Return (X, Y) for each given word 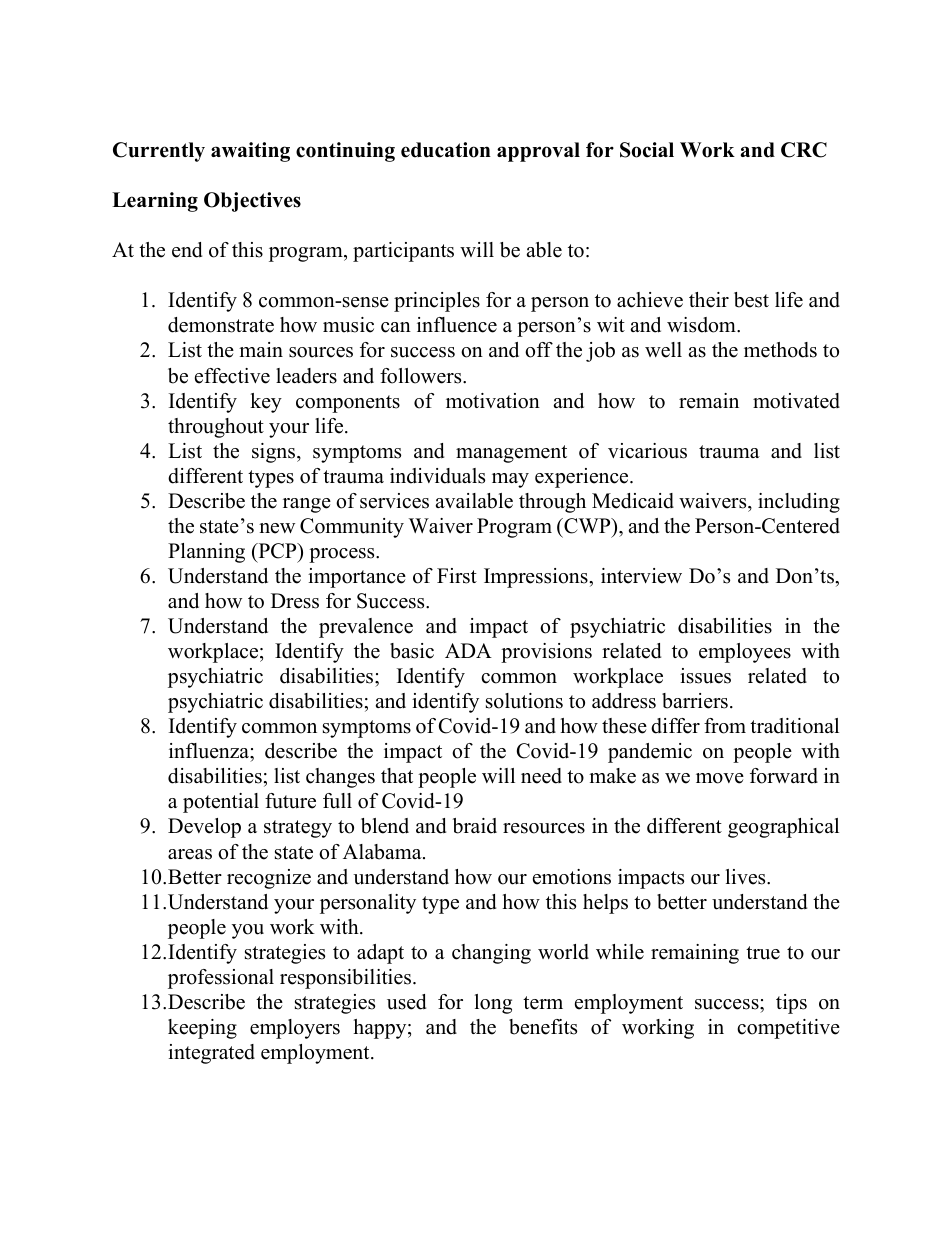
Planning (206, 553)
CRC (804, 150)
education (446, 150)
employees (745, 653)
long (493, 1004)
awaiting (250, 152)
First (457, 576)
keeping (202, 1029)
